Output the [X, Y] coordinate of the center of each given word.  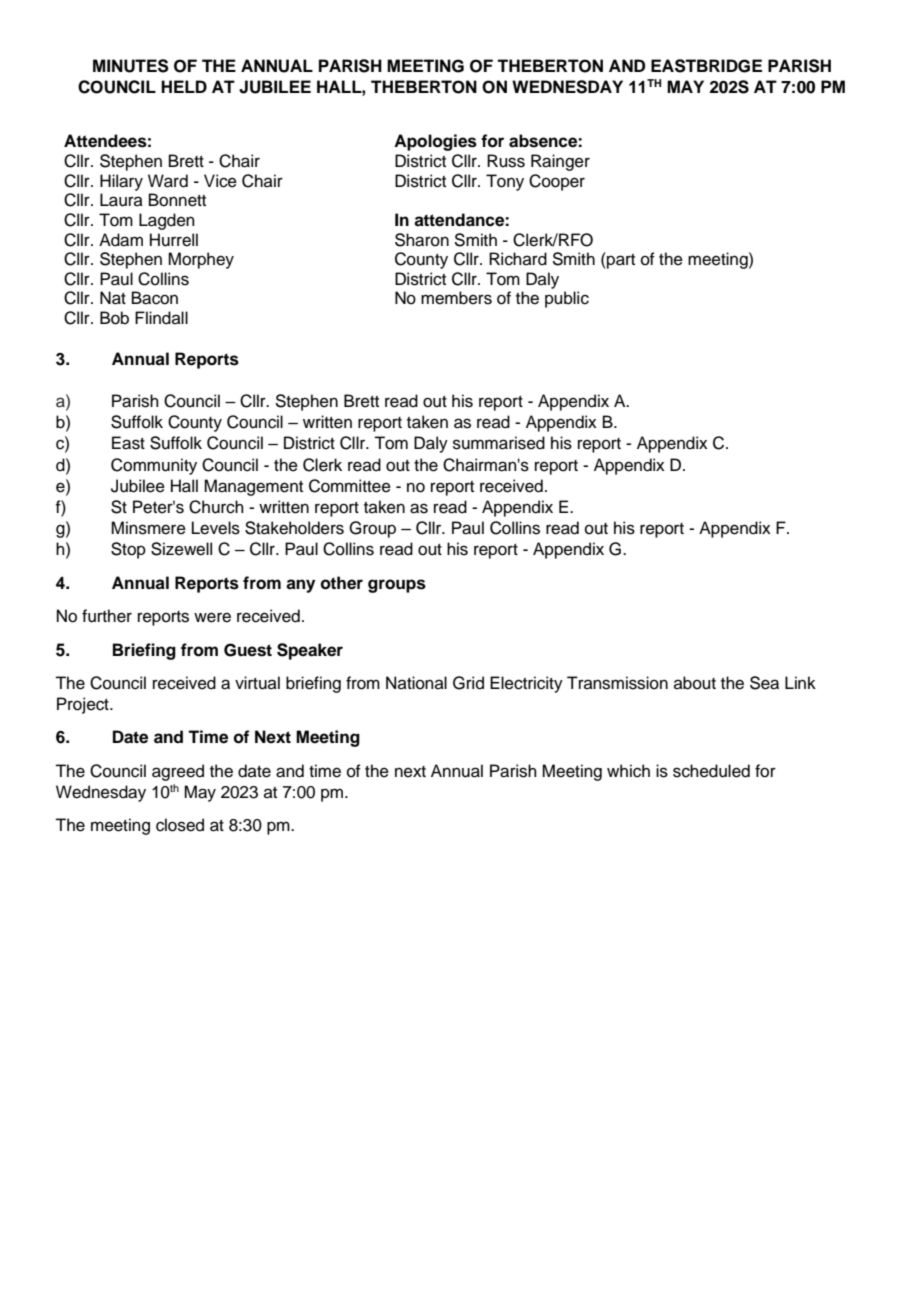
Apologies [435, 142]
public [567, 299]
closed [180, 825]
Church [216, 507]
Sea [764, 683]
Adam [121, 240]
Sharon [422, 240]
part [620, 260]
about [695, 683]
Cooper [557, 182]
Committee [350, 486]
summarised [499, 443]
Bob [114, 318]
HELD [184, 86]
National [416, 683]
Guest [248, 650]
